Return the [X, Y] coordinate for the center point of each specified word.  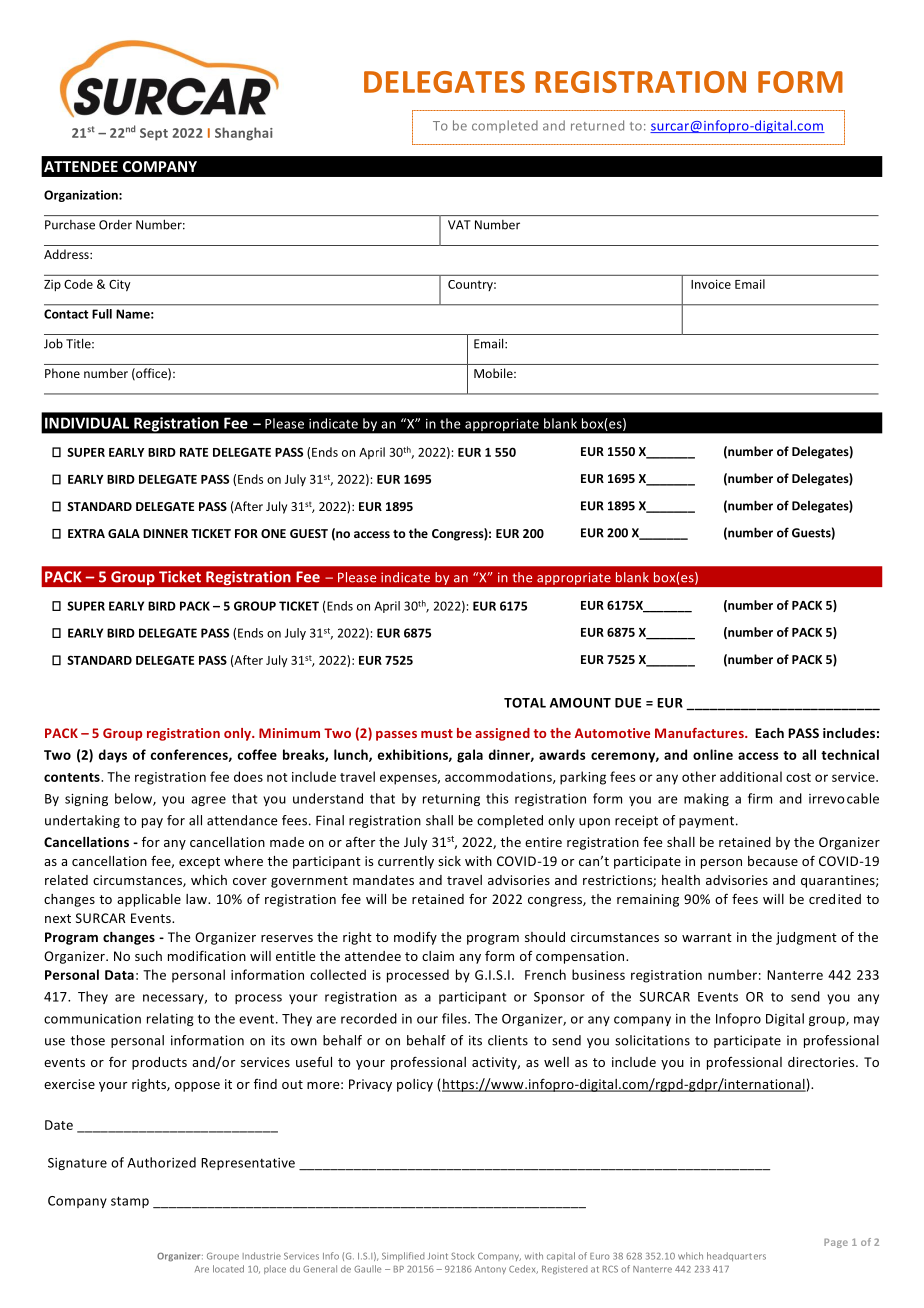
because [773, 861]
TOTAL [525, 703]
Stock [462, 1256]
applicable [149, 900]
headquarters [736, 1256]
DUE [628, 703]
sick [449, 861]
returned [597, 125]
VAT [459, 225]
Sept [154, 134]
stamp [130, 1202]
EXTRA [86, 533]
